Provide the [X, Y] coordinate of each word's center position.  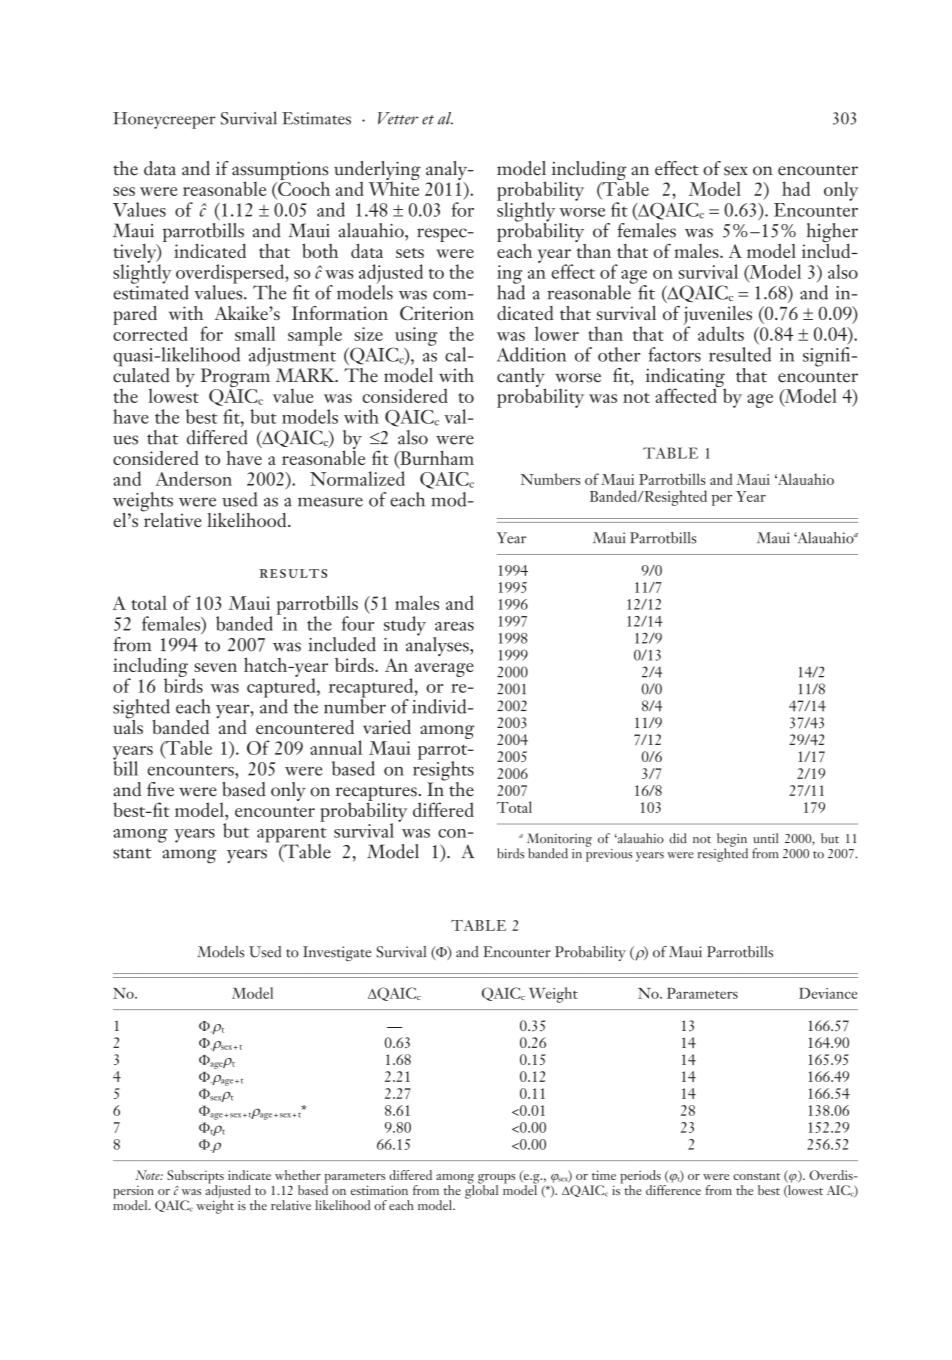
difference [673, 1190]
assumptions [280, 171]
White [393, 187]
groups [496, 1180]
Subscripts [195, 1178]
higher [831, 234]
